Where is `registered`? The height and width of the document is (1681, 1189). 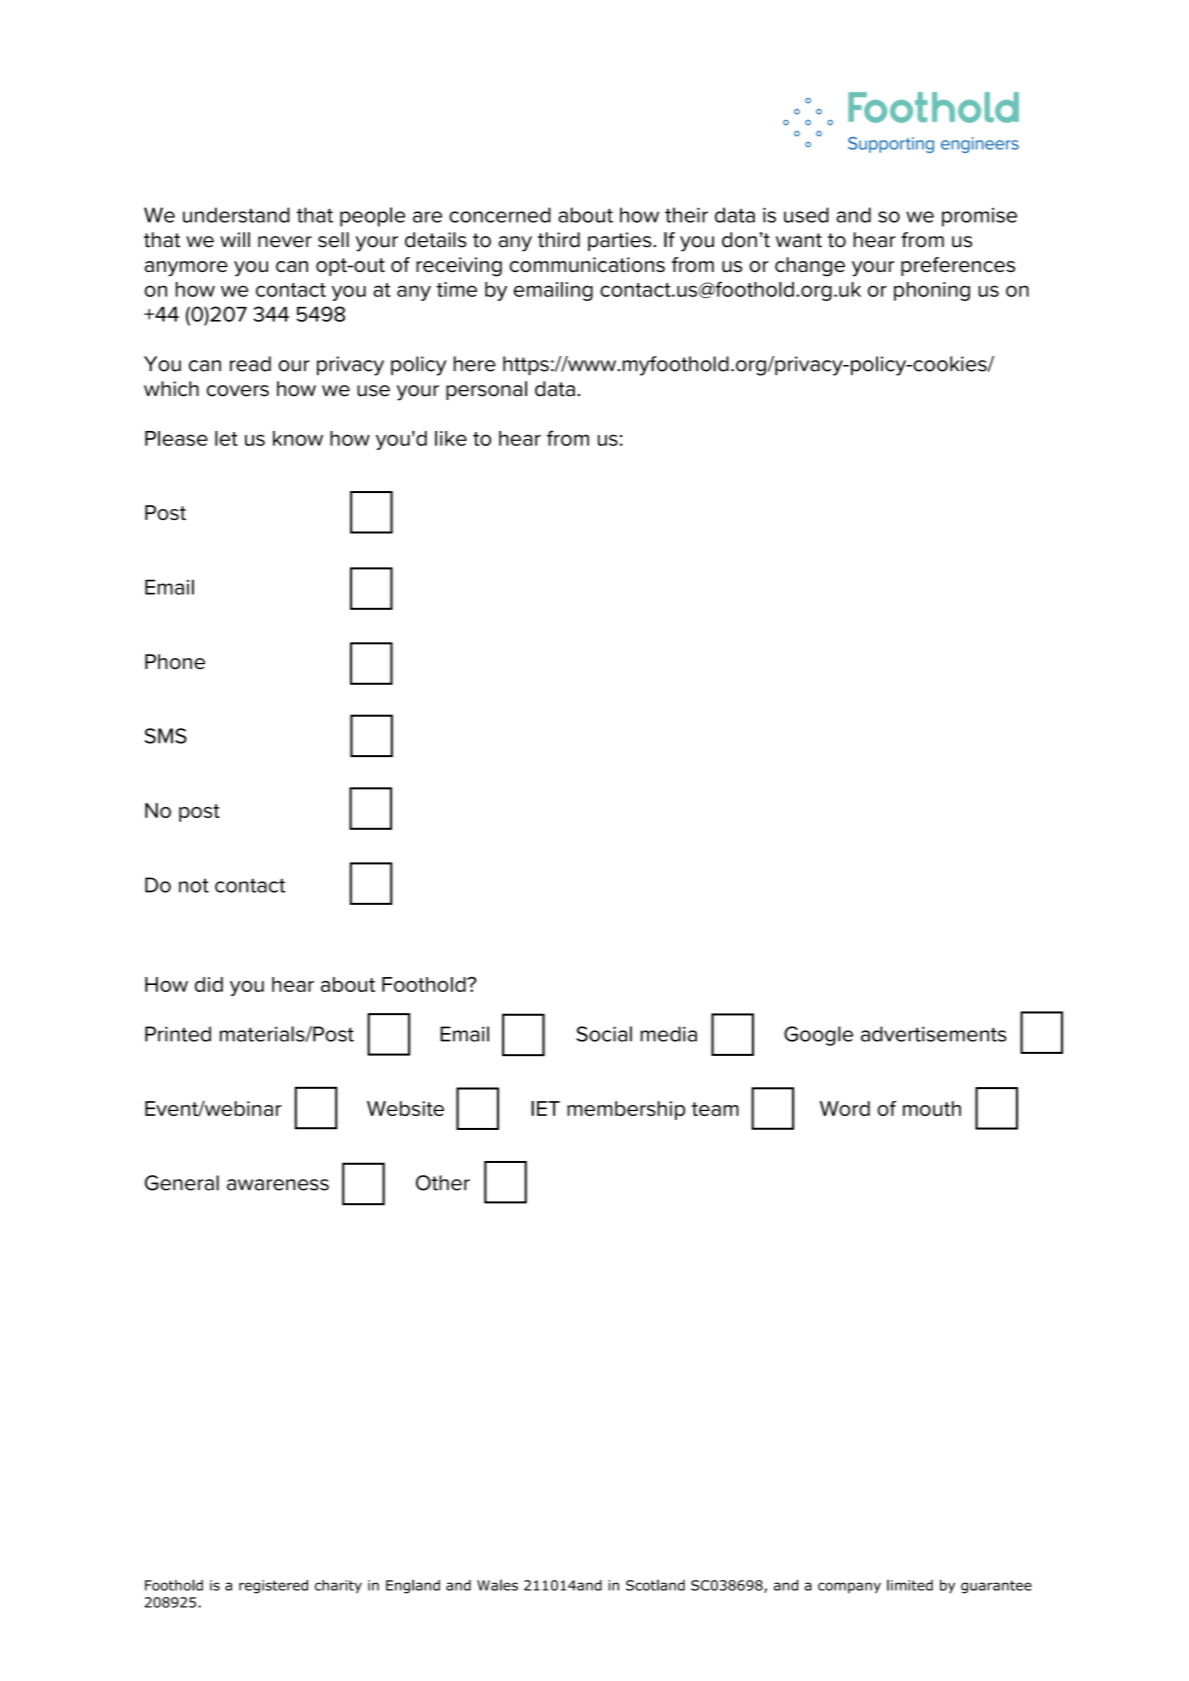
registered is located at coordinates (273, 1587).
